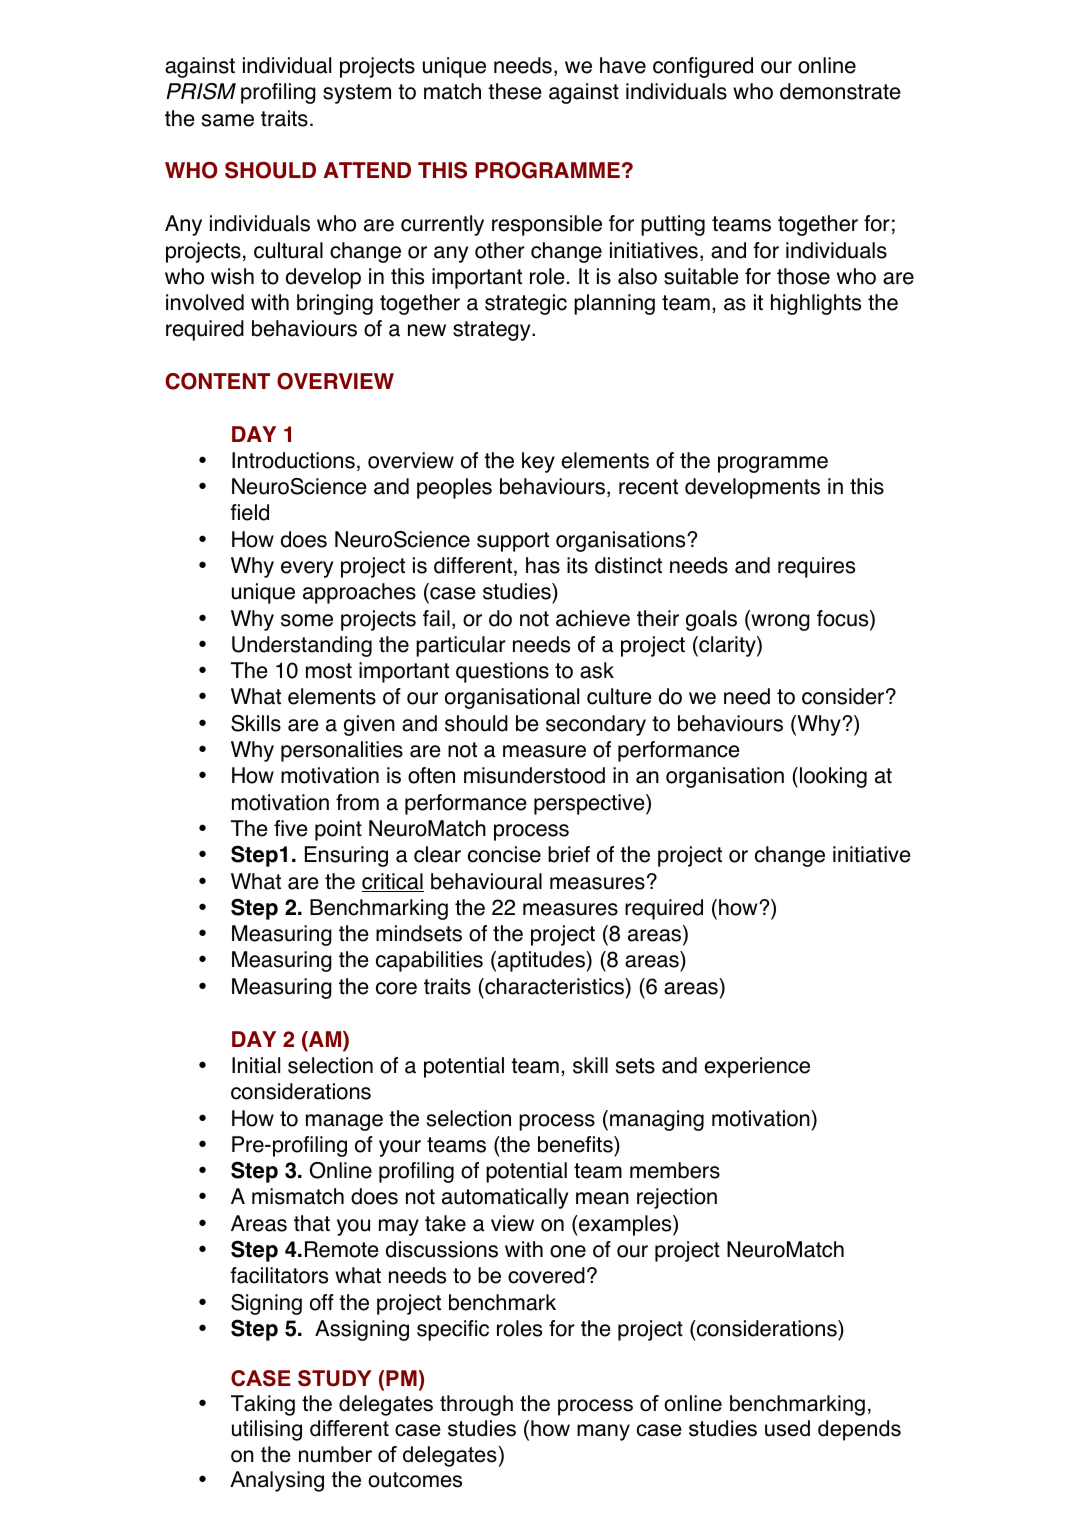  I want to click on Initial, so click(256, 1065).
